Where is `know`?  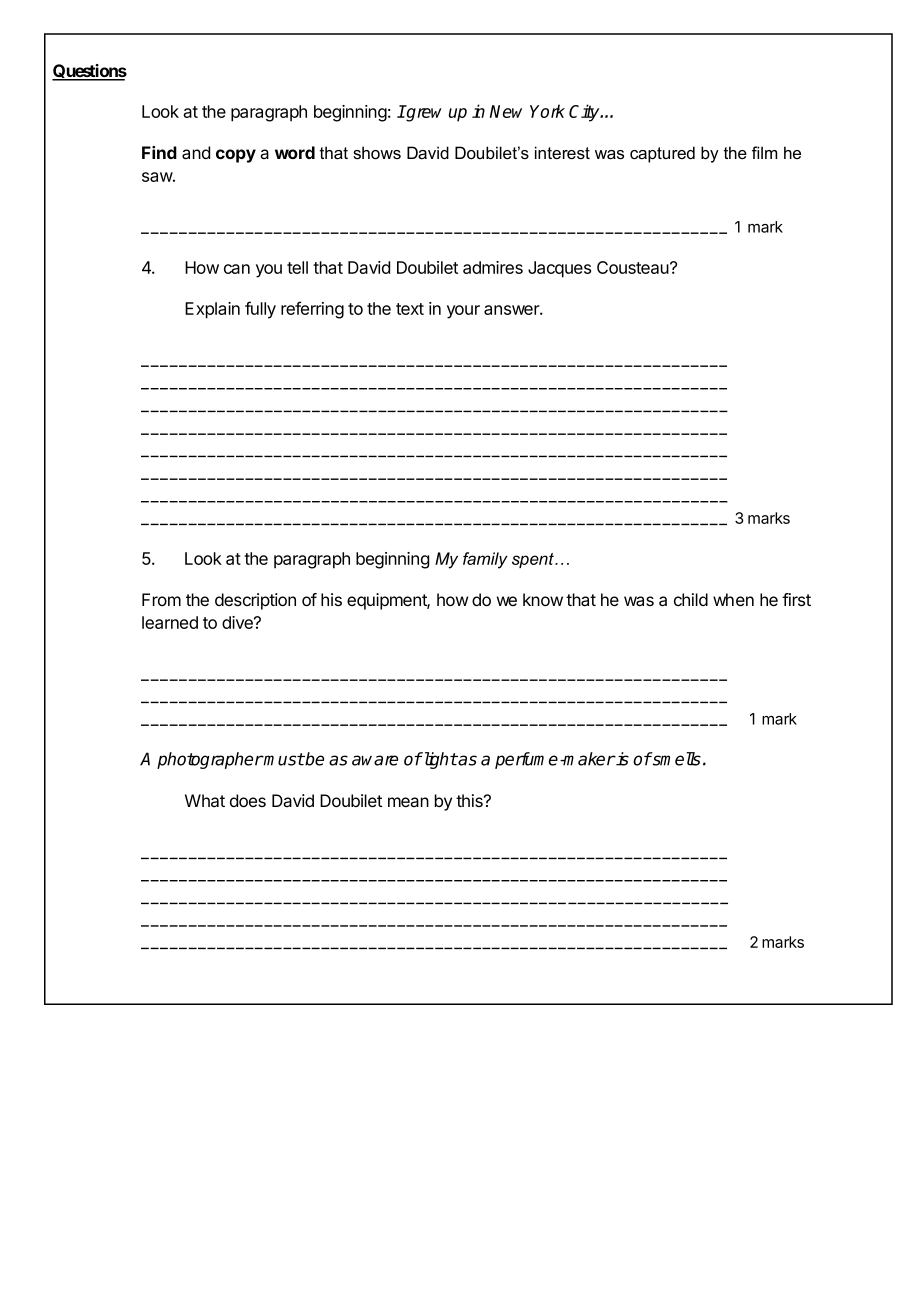 know is located at coordinates (543, 599).
